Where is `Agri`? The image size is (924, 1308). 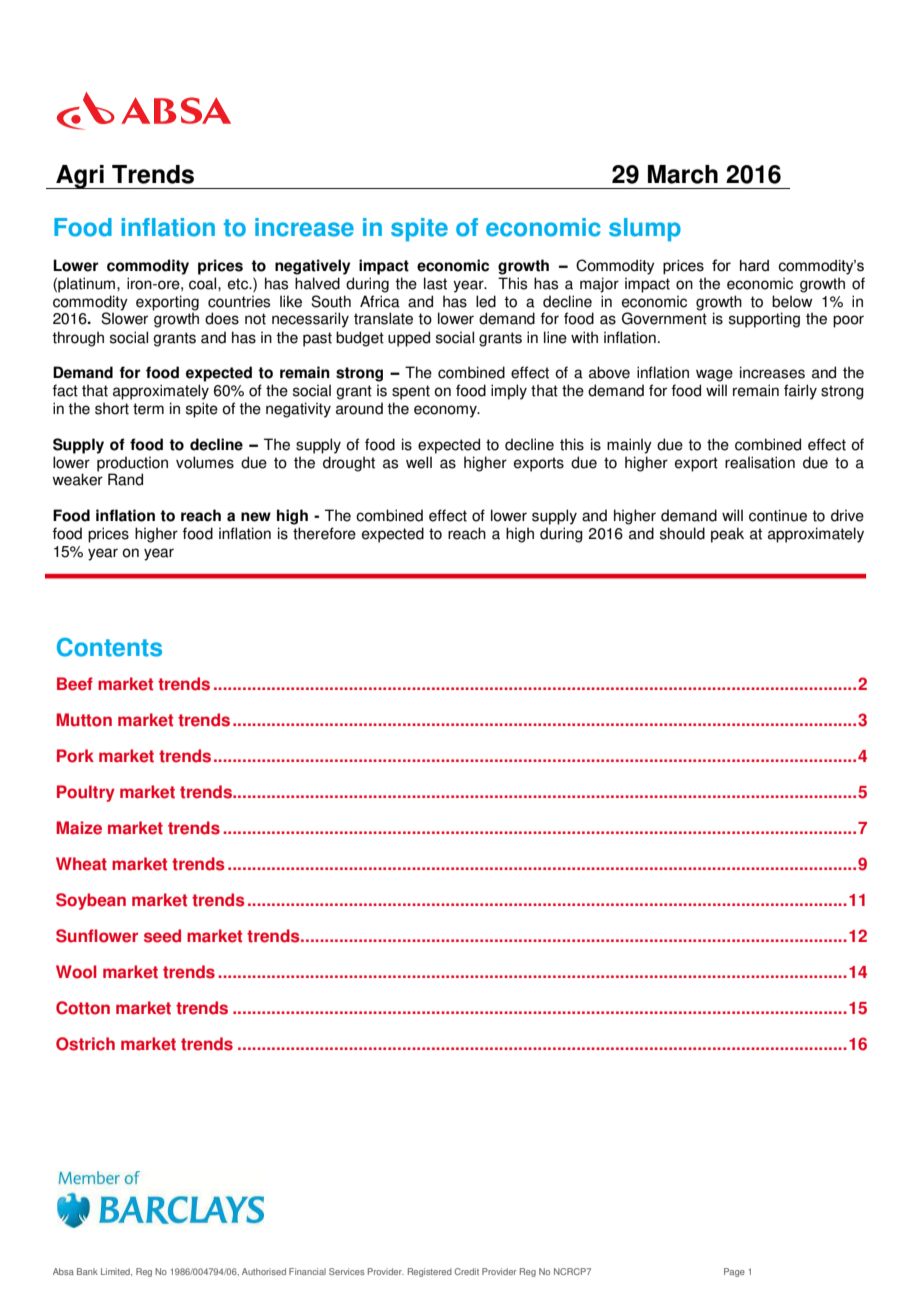 Agri is located at coordinates (80, 177).
